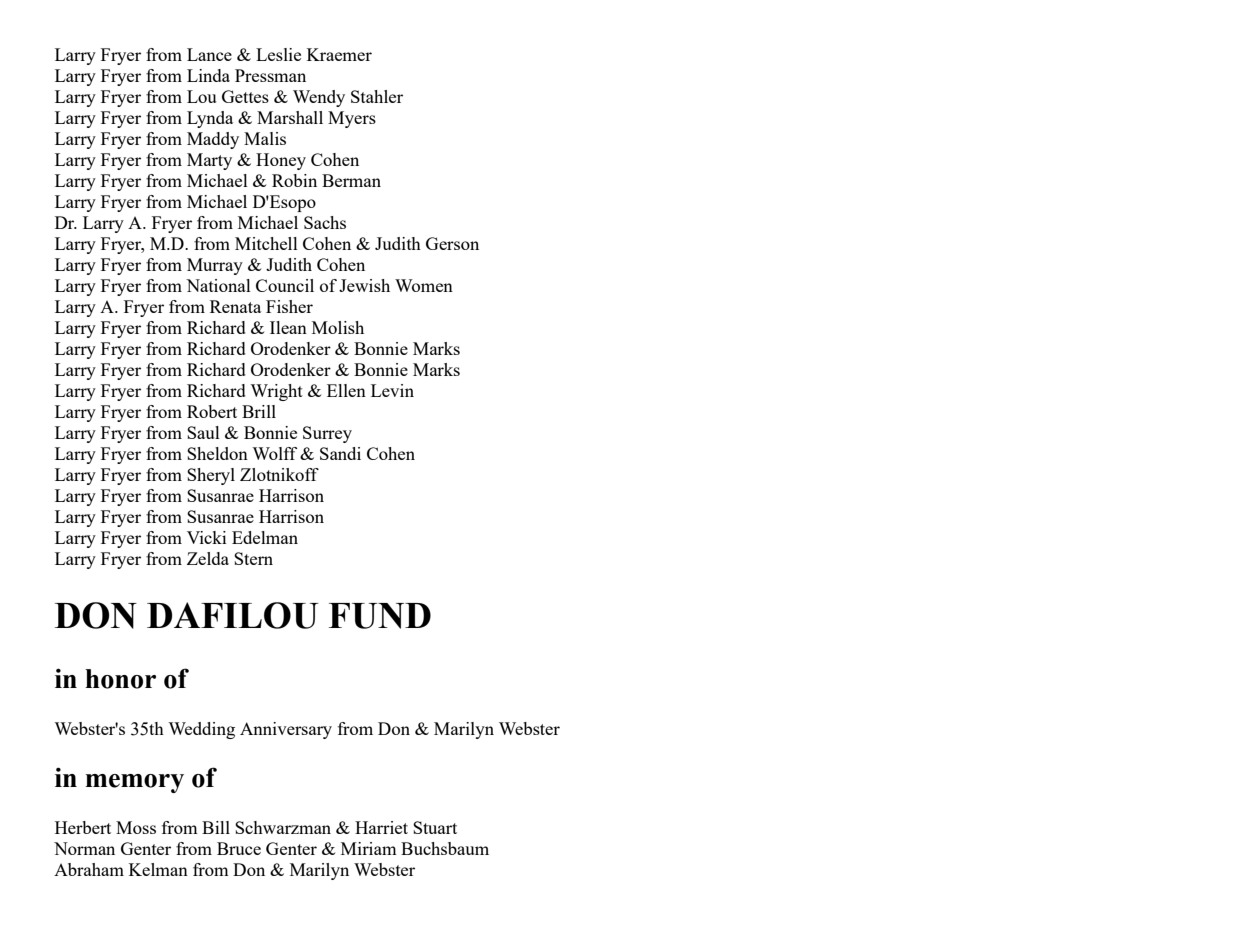 The width and height of the document is (1233, 952). What do you see at coordinates (136, 827) in the document?
I see `Moss` at bounding box center [136, 827].
